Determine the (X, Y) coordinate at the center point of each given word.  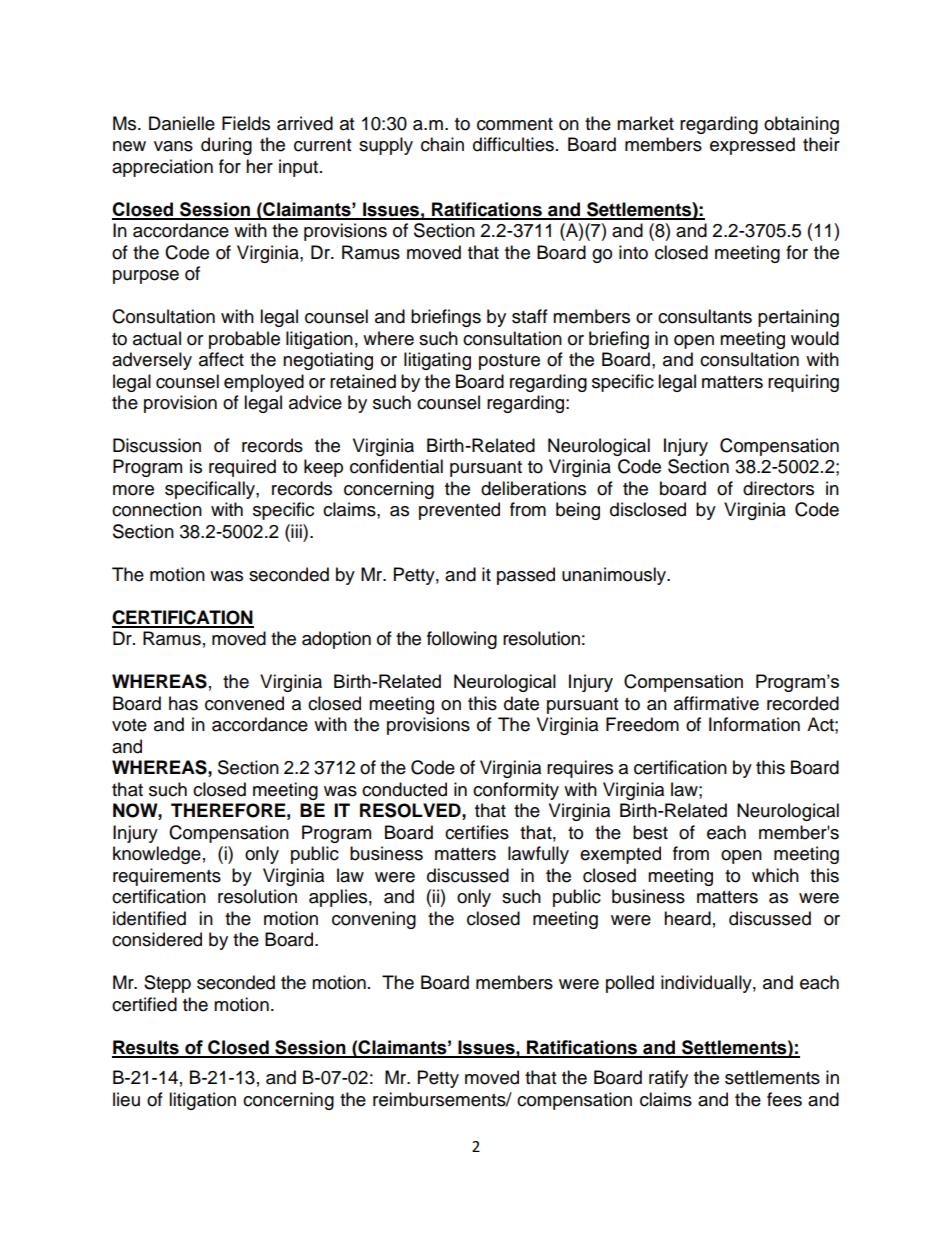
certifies (477, 832)
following (462, 640)
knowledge (157, 855)
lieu (126, 1099)
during (226, 146)
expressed (752, 146)
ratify (668, 1079)
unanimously (615, 576)
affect (221, 359)
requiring (803, 383)
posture (509, 362)
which (775, 875)
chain (442, 144)
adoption (336, 640)
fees (784, 1099)
